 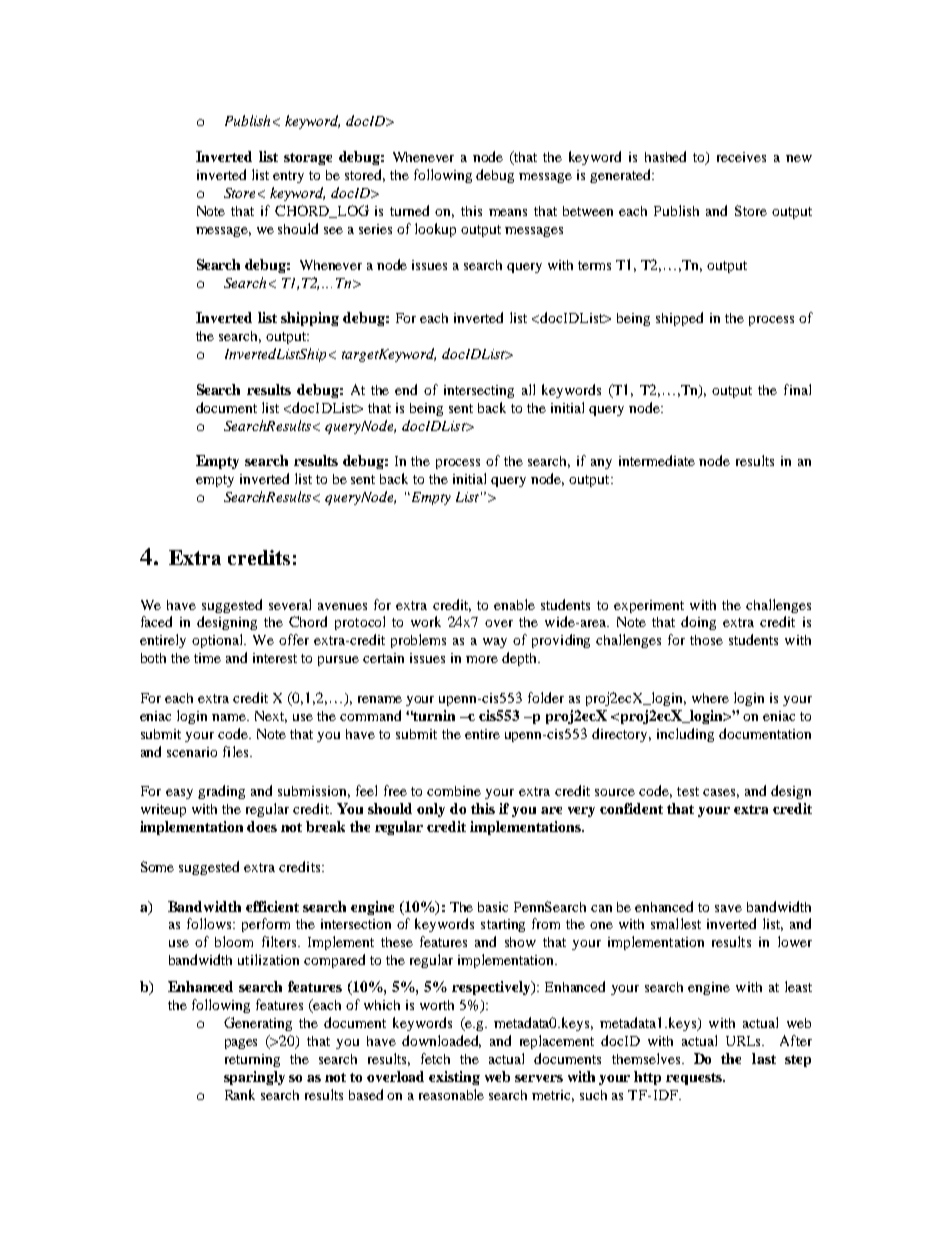 I want to click on does, so click(x=262, y=826).
